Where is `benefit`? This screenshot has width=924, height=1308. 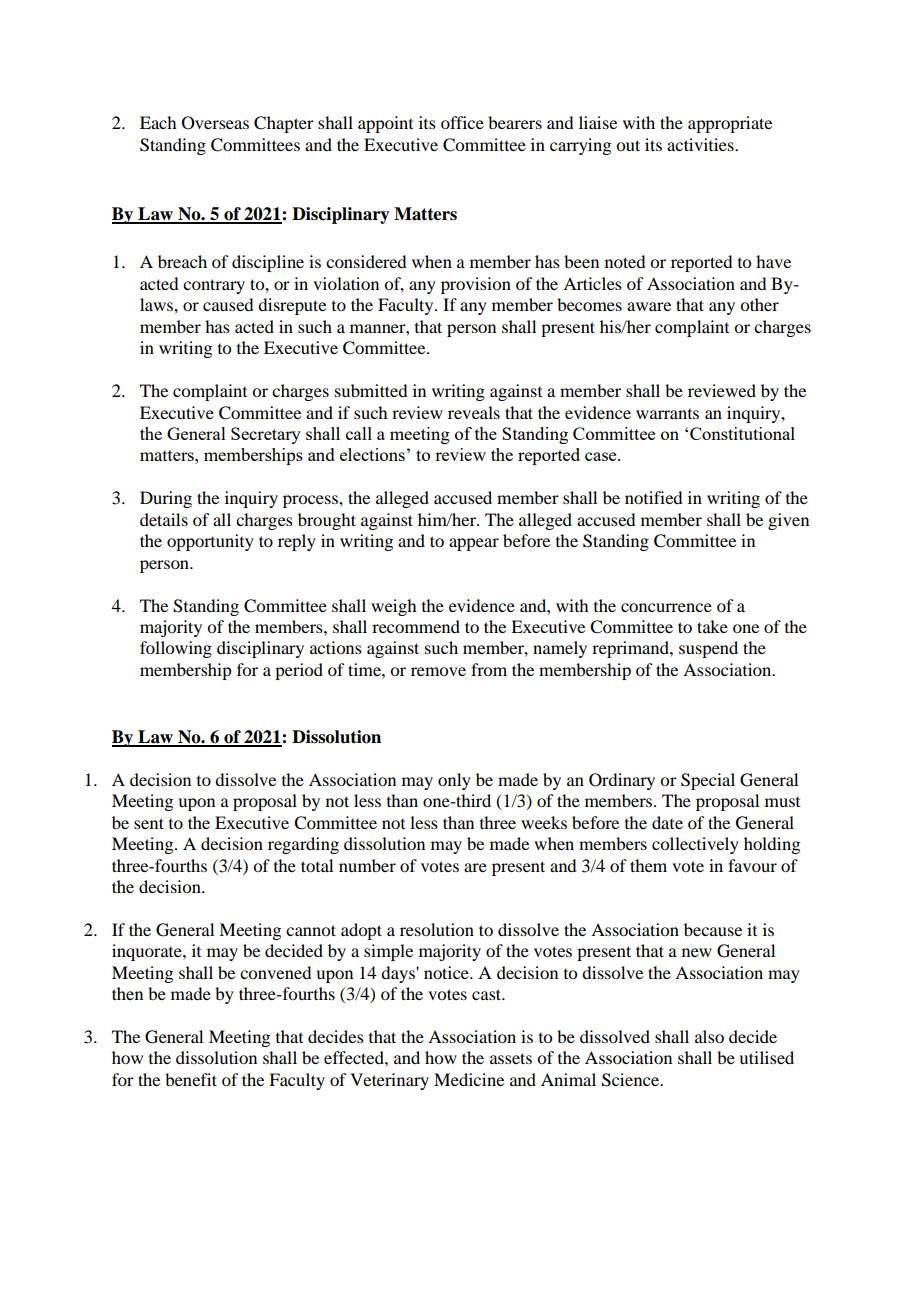
benefit is located at coordinates (191, 1079).
